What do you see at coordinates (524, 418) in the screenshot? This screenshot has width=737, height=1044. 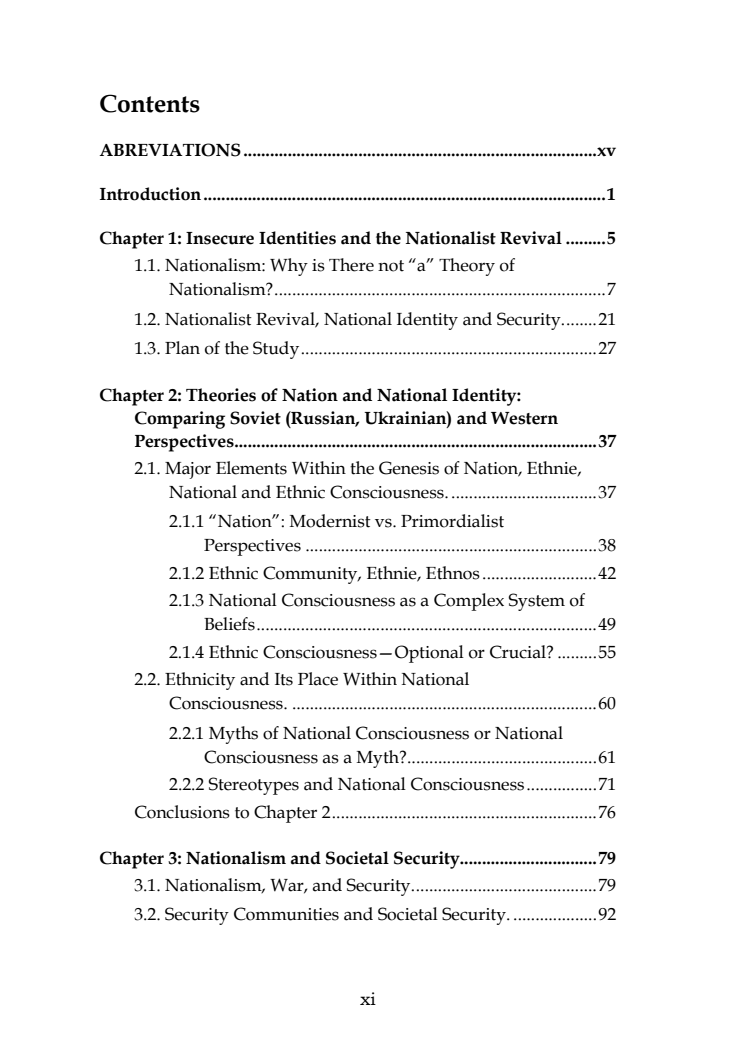 I see `Western` at bounding box center [524, 418].
